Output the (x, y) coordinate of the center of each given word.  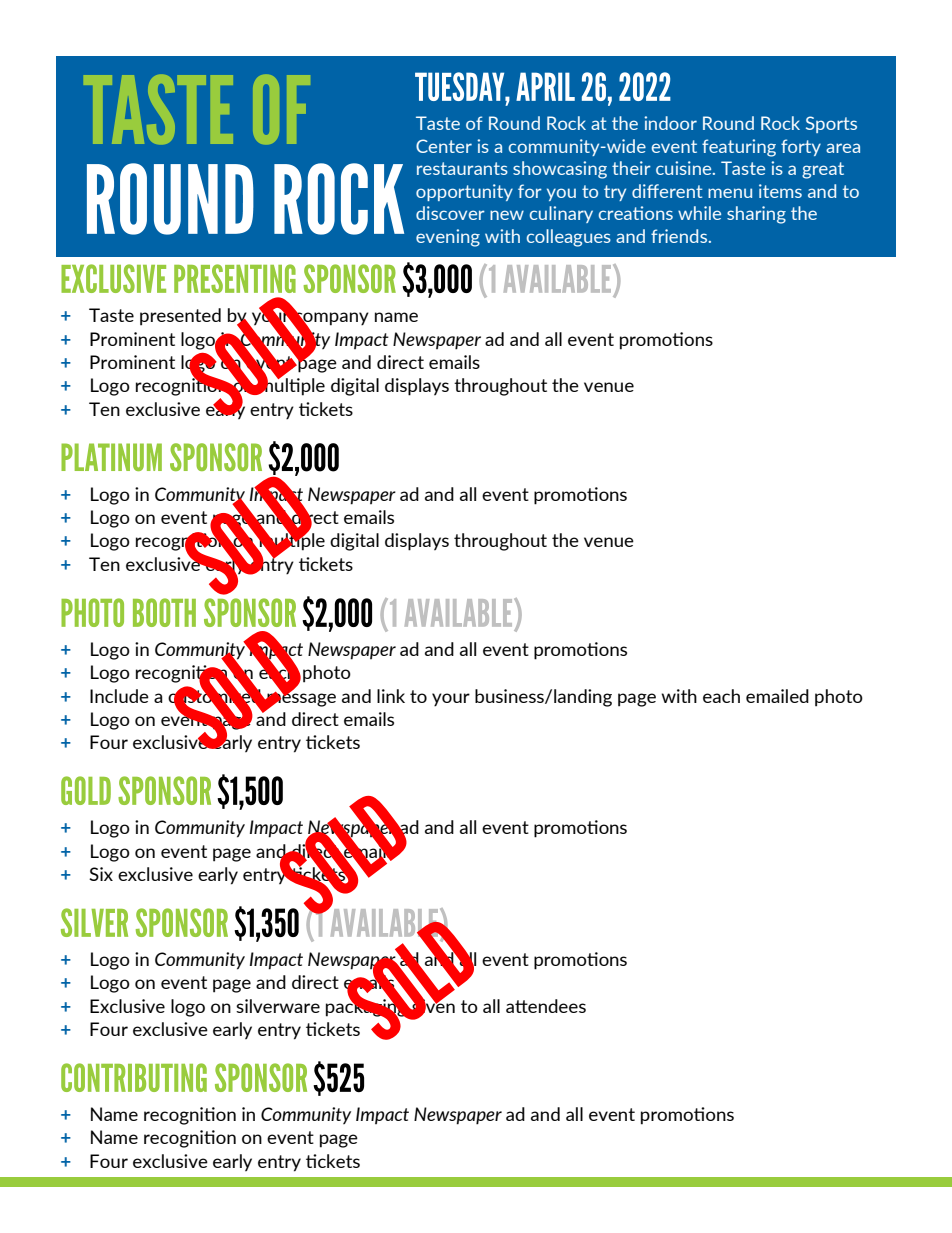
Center (444, 146)
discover (450, 213)
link (391, 696)
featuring (739, 148)
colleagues (569, 238)
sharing (756, 215)
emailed (777, 696)
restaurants (462, 168)
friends (679, 236)
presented (180, 317)
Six (101, 874)
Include (119, 696)
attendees (546, 1006)
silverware (278, 1006)
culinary (561, 214)
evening (448, 238)
